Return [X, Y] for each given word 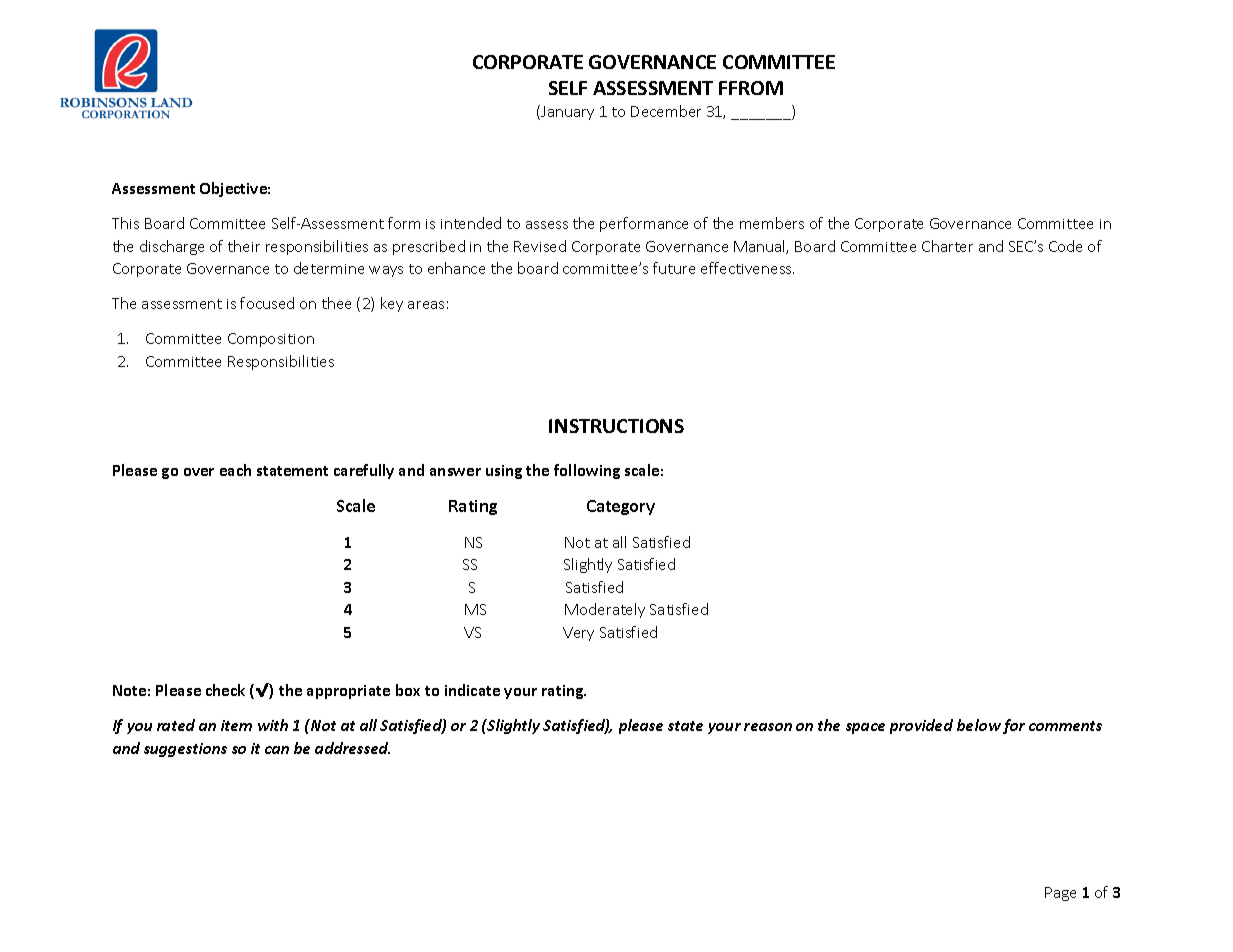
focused [267, 303]
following [587, 471]
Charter [947, 246]
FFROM [751, 88]
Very [578, 634]
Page [1060, 894]
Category [621, 507]
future [674, 268]
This [125, 223]
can [277, 750]
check [225, 690]
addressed [352, 748]
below [979, 725]
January [566, 112]
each [235, 470]
